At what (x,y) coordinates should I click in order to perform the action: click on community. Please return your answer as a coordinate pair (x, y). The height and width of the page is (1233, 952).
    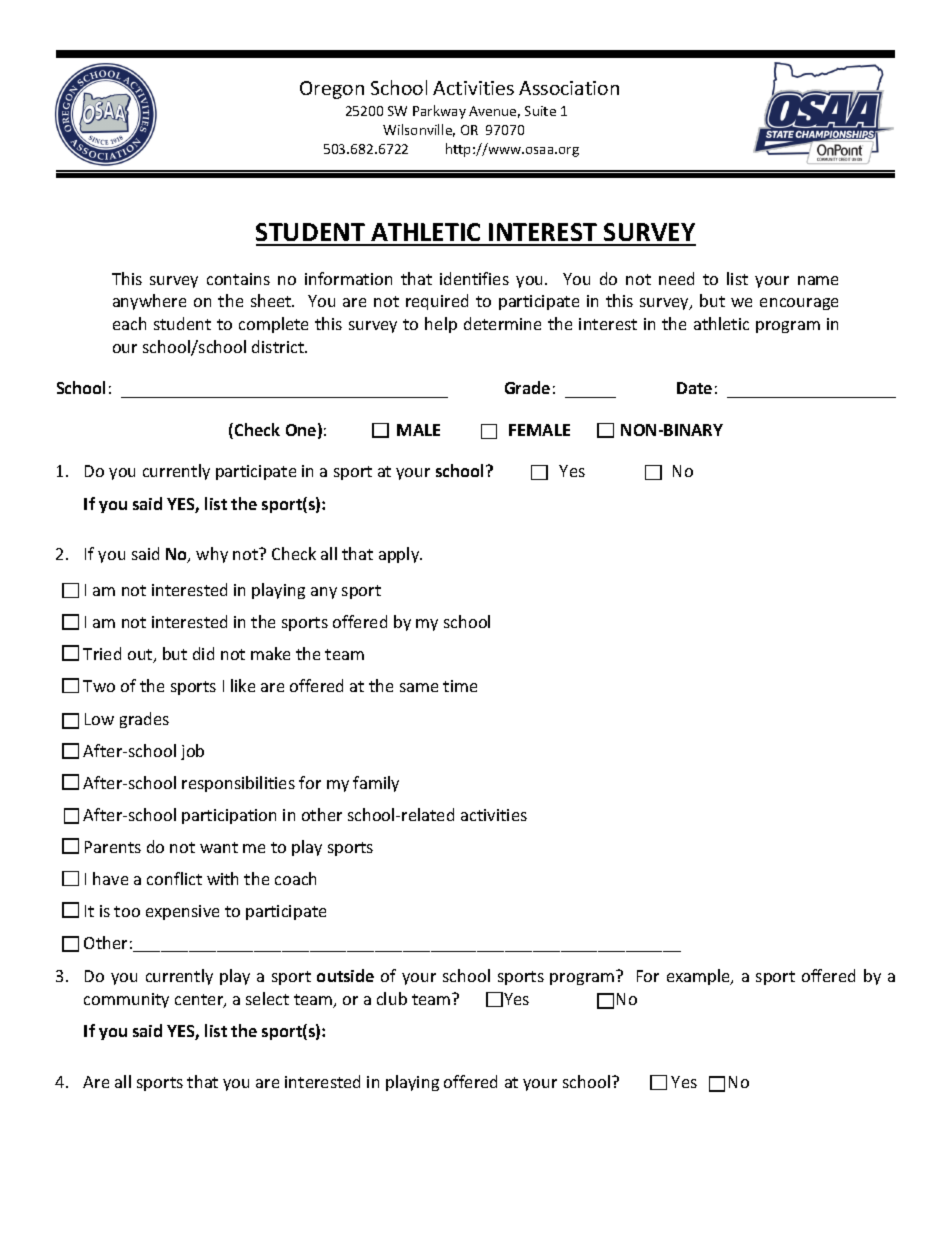
    Looking at the image, I should click on (126, 1000).
